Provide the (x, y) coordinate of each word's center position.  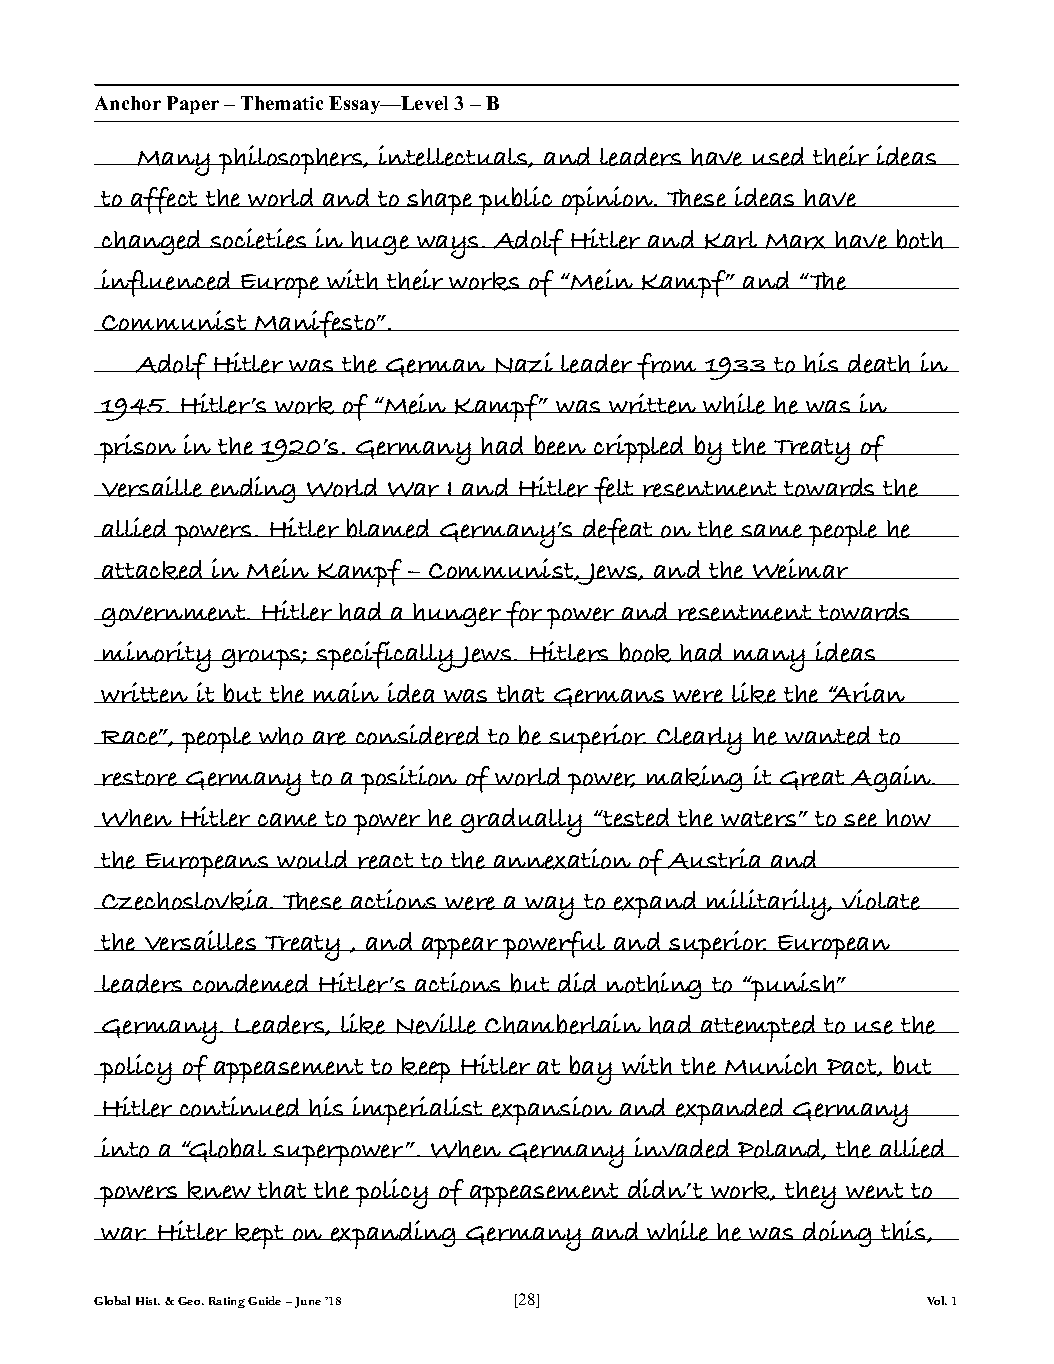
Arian (868, 692)
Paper (193, 105)
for (525, 614)
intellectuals (453, 156)
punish (793, 986)
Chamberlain (563, 1023)
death (879, 363)
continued (240, 1106)
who (281, 736)
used (778, 156)
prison (138, 448)
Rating (227, 1302)
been (560, 445)
